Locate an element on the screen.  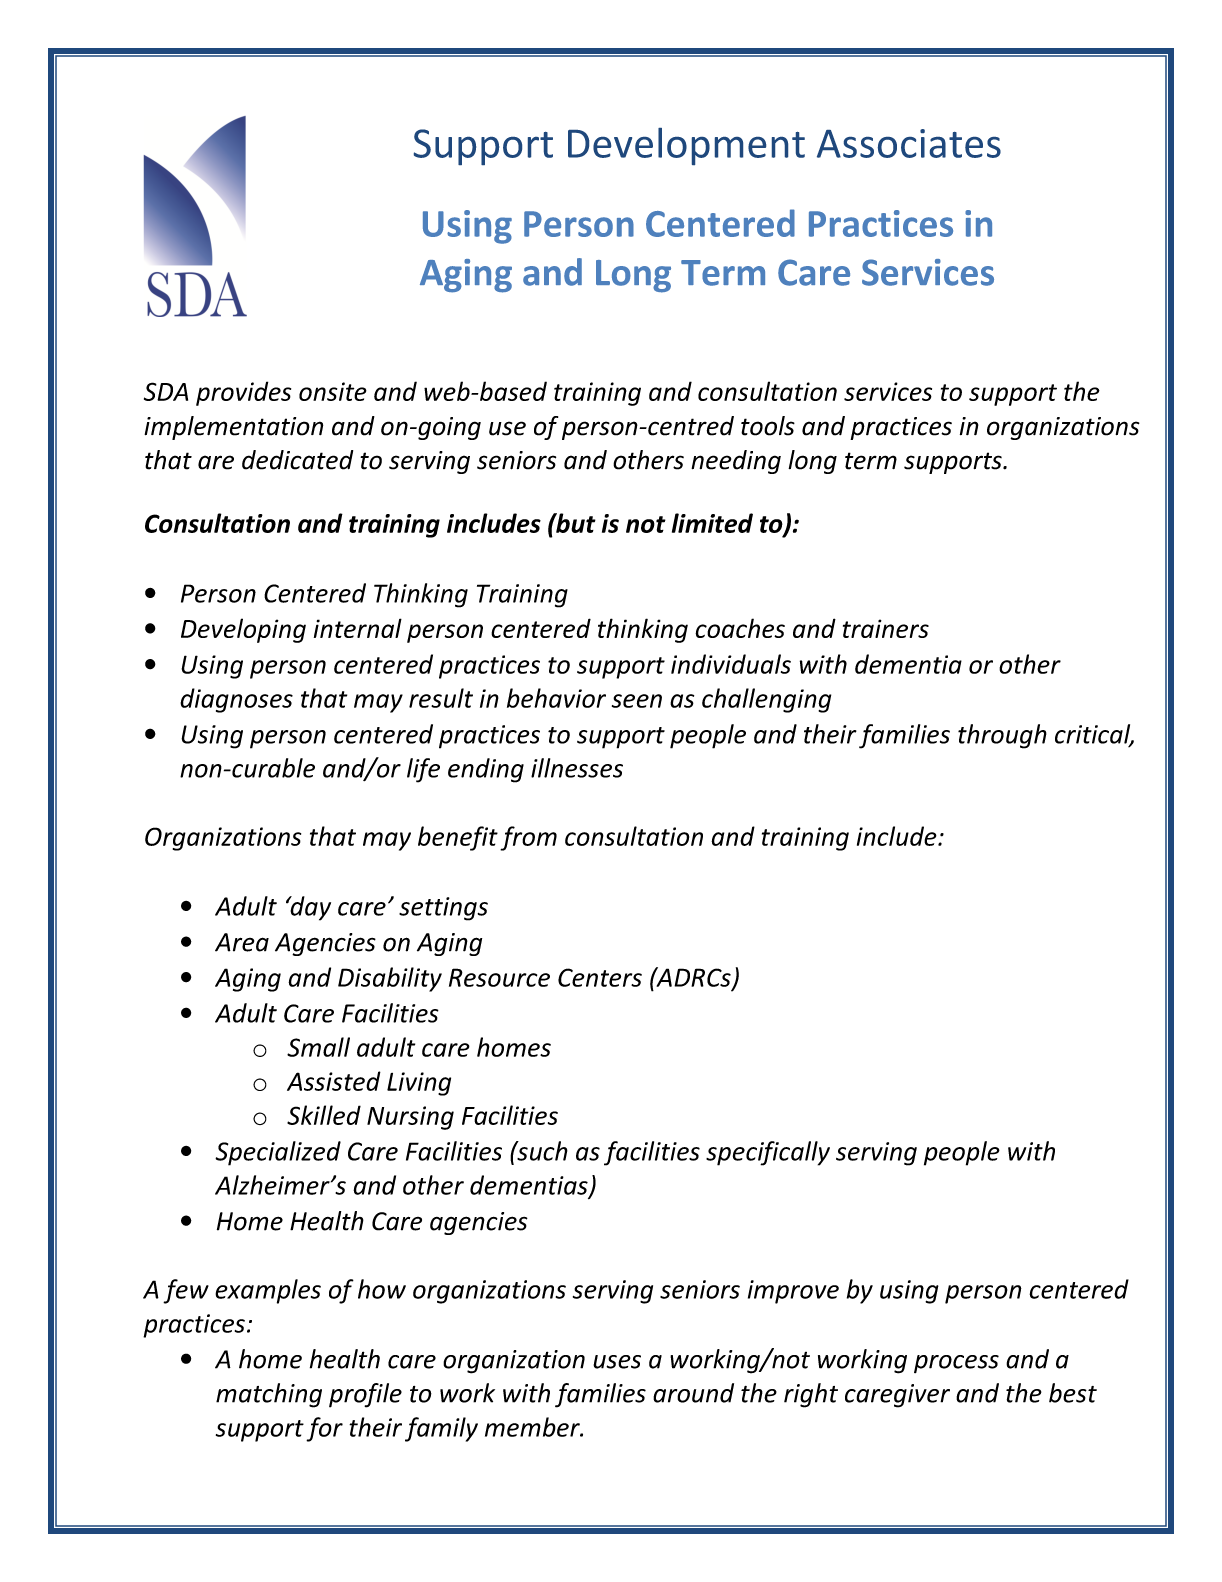
Centers is located at coordinates (600, 977).
